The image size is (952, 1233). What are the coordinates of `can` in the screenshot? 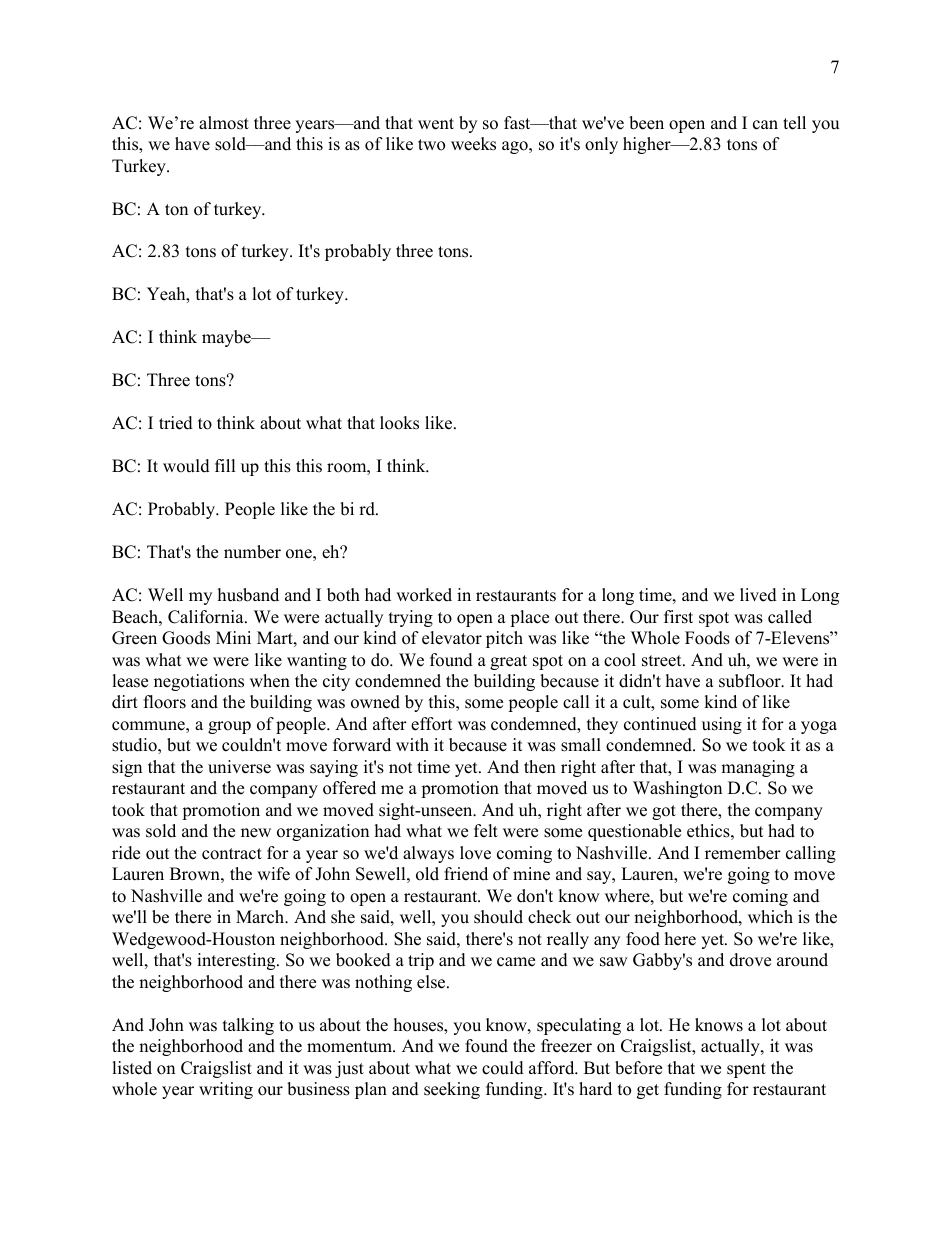 It's located at (765, 125).
